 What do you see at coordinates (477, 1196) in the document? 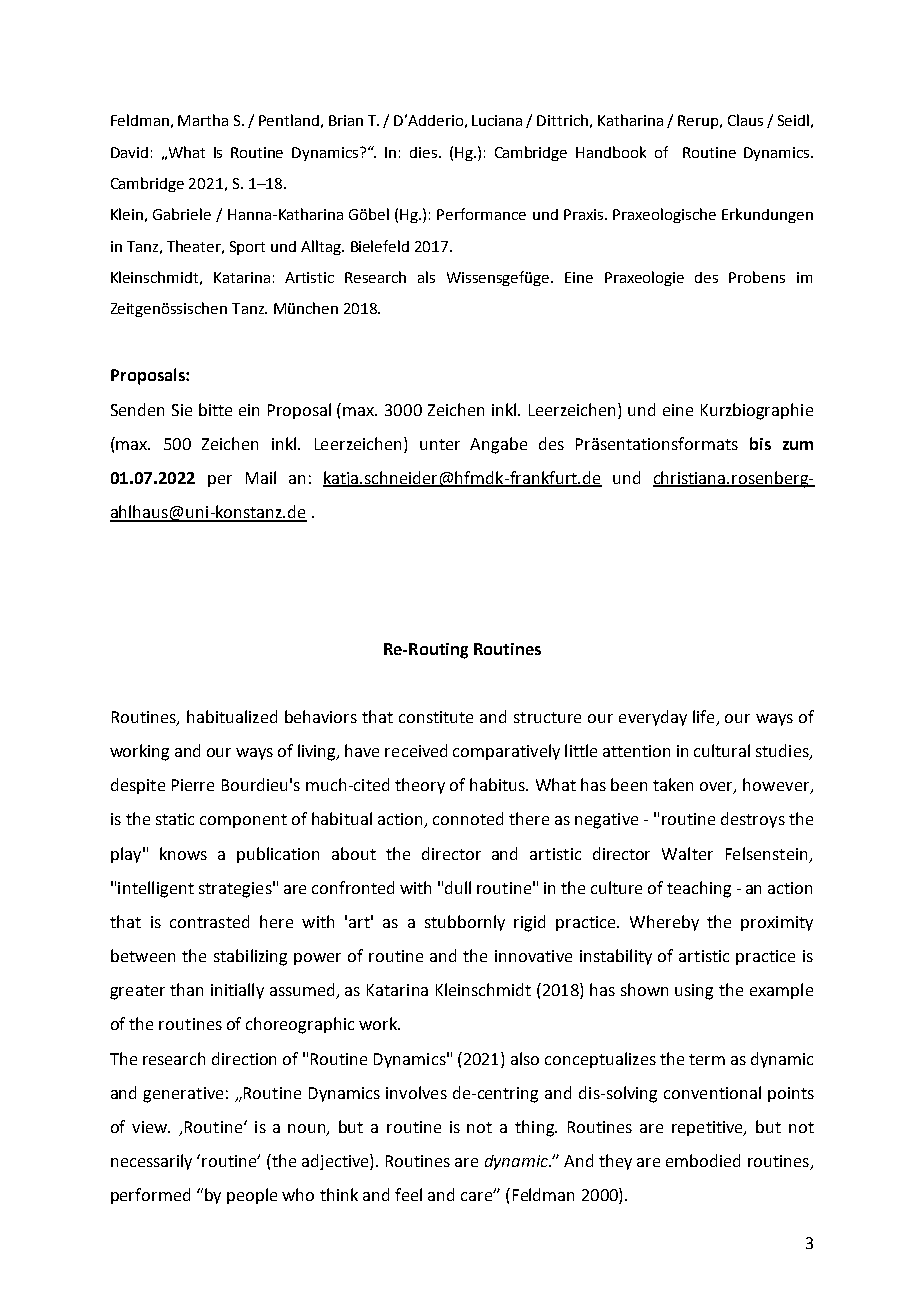
I see `care` at bounding box center [477, 1196].
